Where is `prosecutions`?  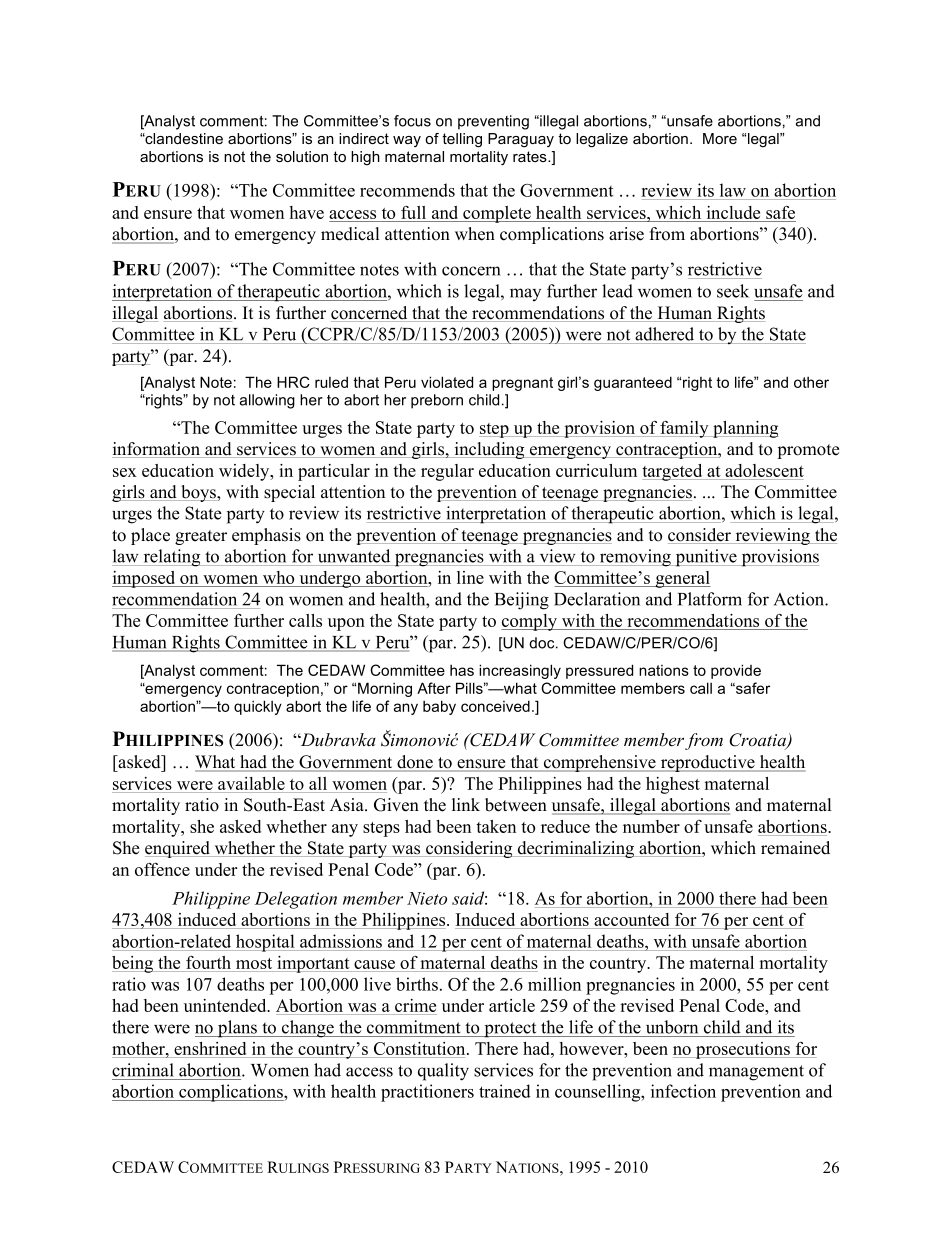 prosecutions is located at coordinates (743, 1050).
